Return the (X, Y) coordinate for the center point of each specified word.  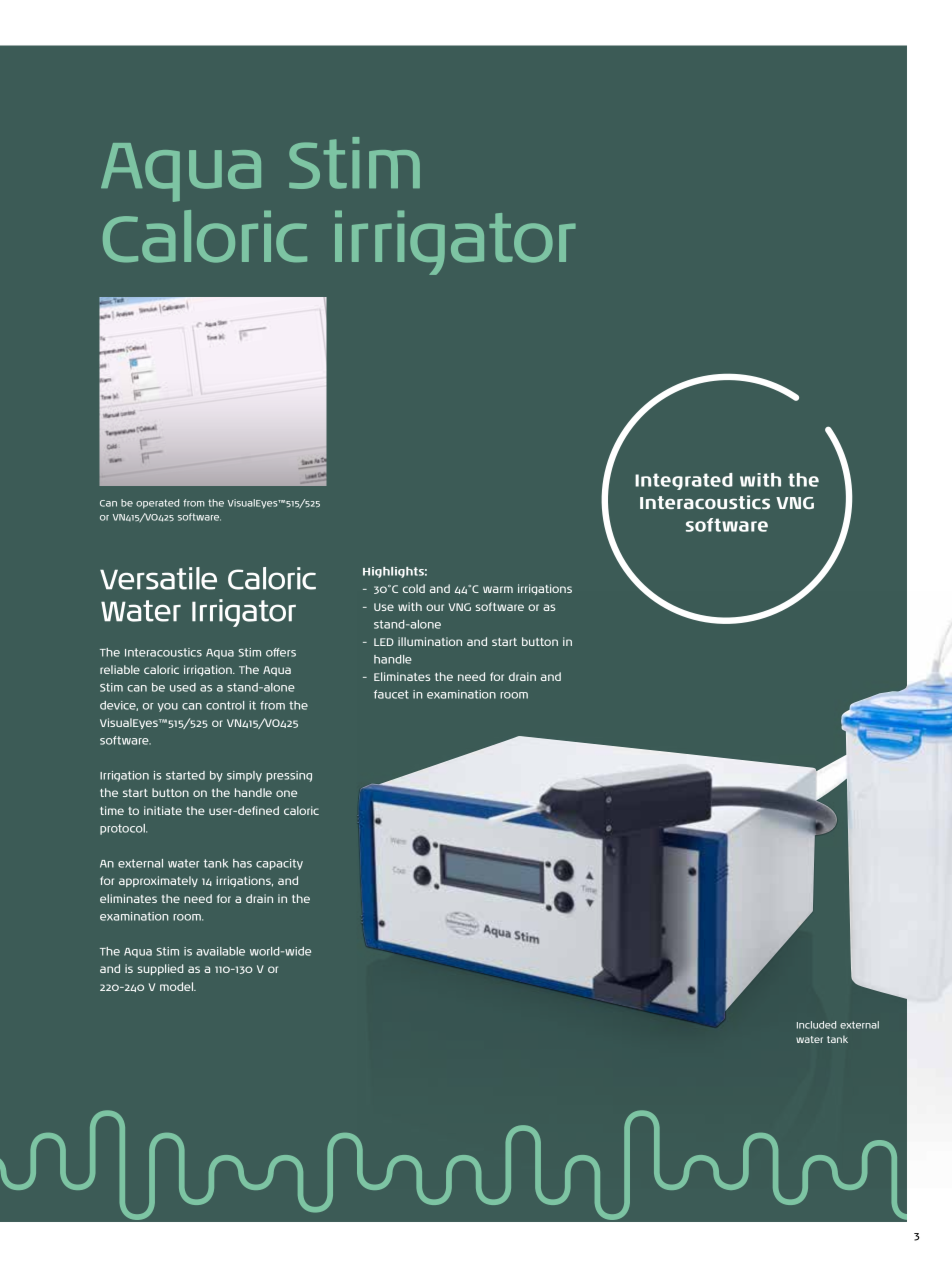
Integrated (684, 481)
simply (244, 776)
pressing (289, 776)
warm (498, 589)
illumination (430, 641)
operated (157, 504)
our (435, 607)
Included (816, 1025)
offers (281, 652)
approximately (158, 881)
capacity (279, 864)
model (178, 986)
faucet (391, 694)
